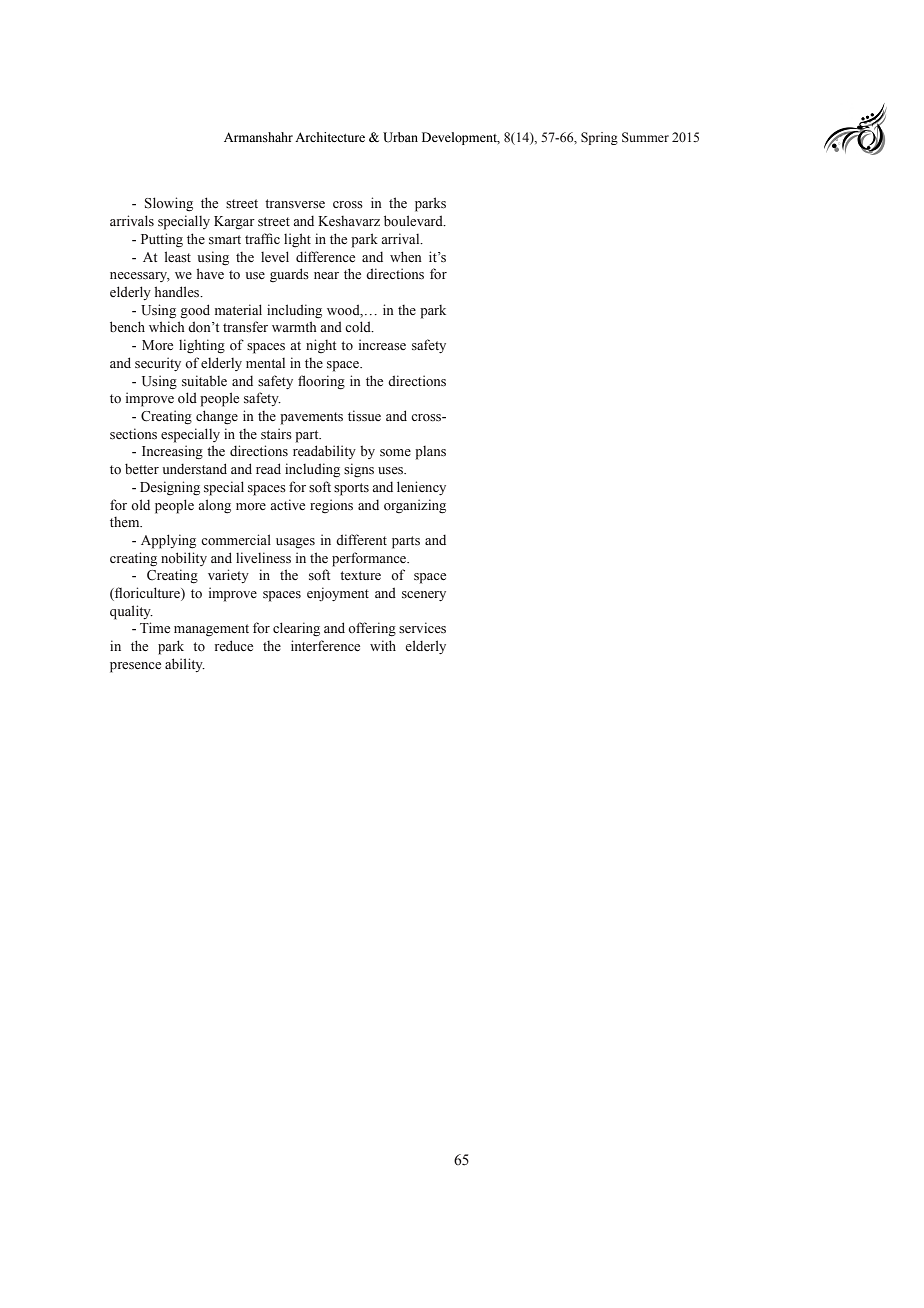 The height and width of the screenshot is (1308, 924). Describe the element at coordinates (599, 138) in the screenshot. I see `Spring` at that location.
